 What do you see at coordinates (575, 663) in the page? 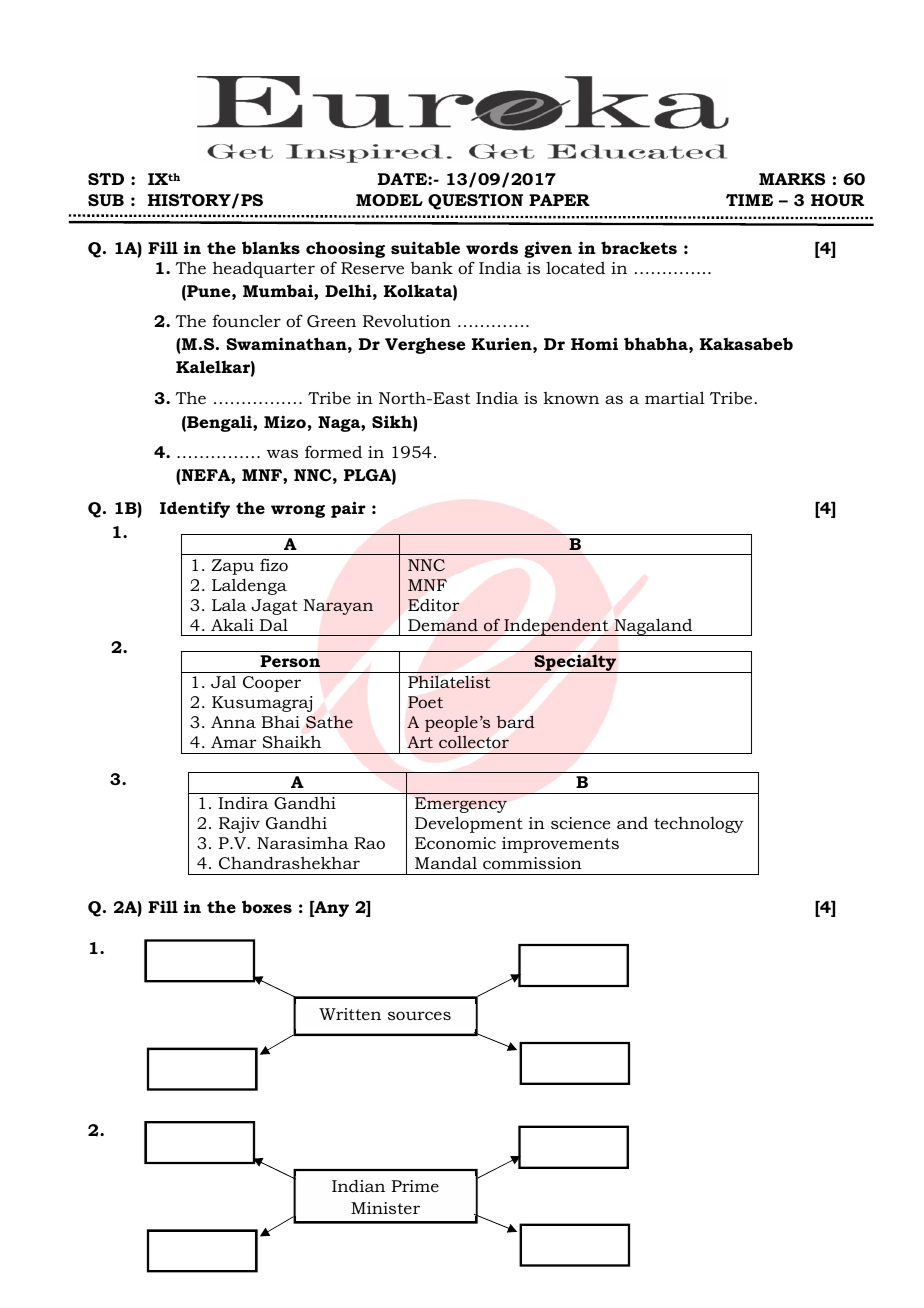
I see `Specialty` at bounding box center [575, 663].
